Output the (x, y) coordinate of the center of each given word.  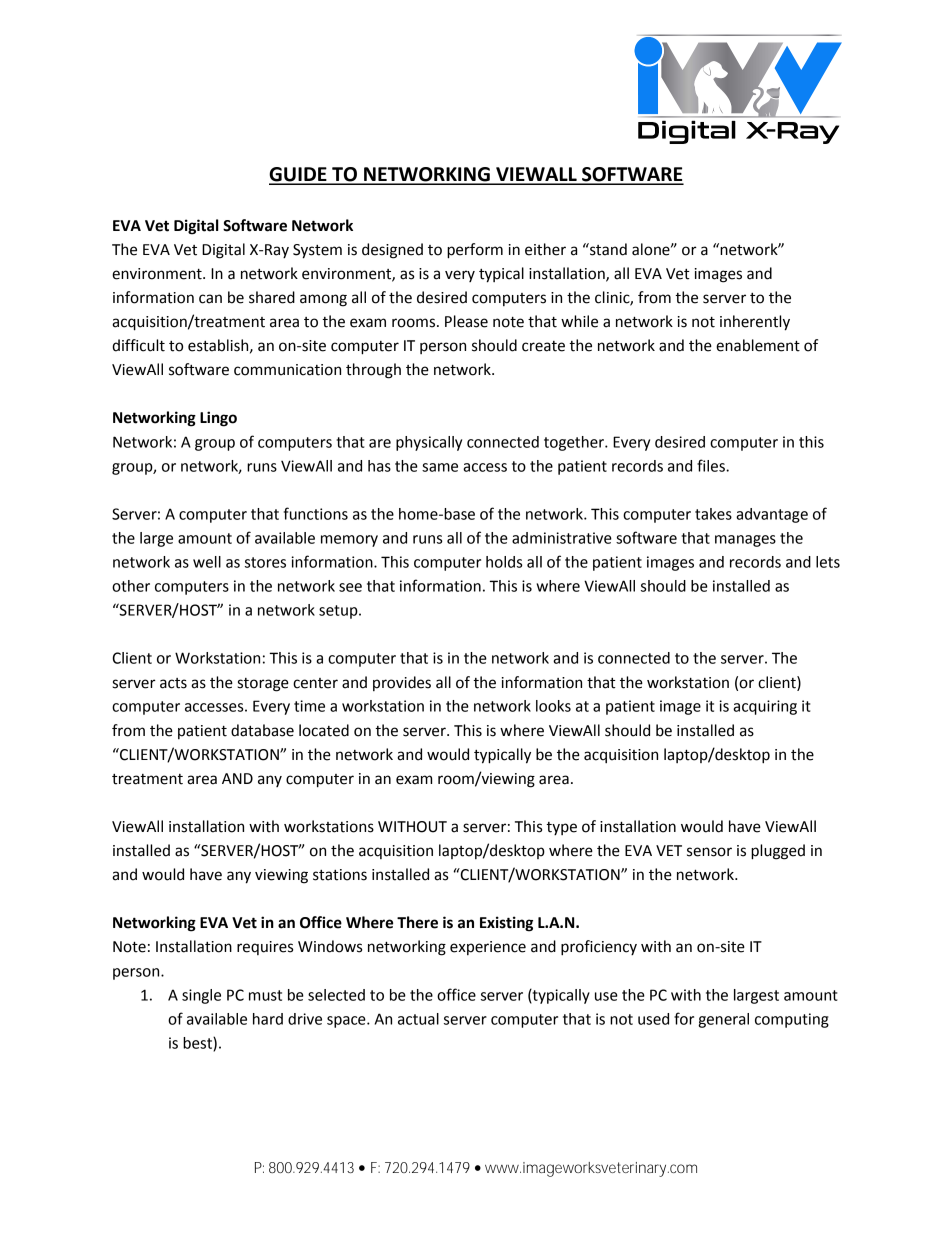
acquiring (765, 707)
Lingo (218, 419)
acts (173, 683)
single (201, 996)
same (440, 467)
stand (607, 249)
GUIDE (299, 175)
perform (475, 251)
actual (418, 1019)
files (712, 465)
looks (553, 706)
